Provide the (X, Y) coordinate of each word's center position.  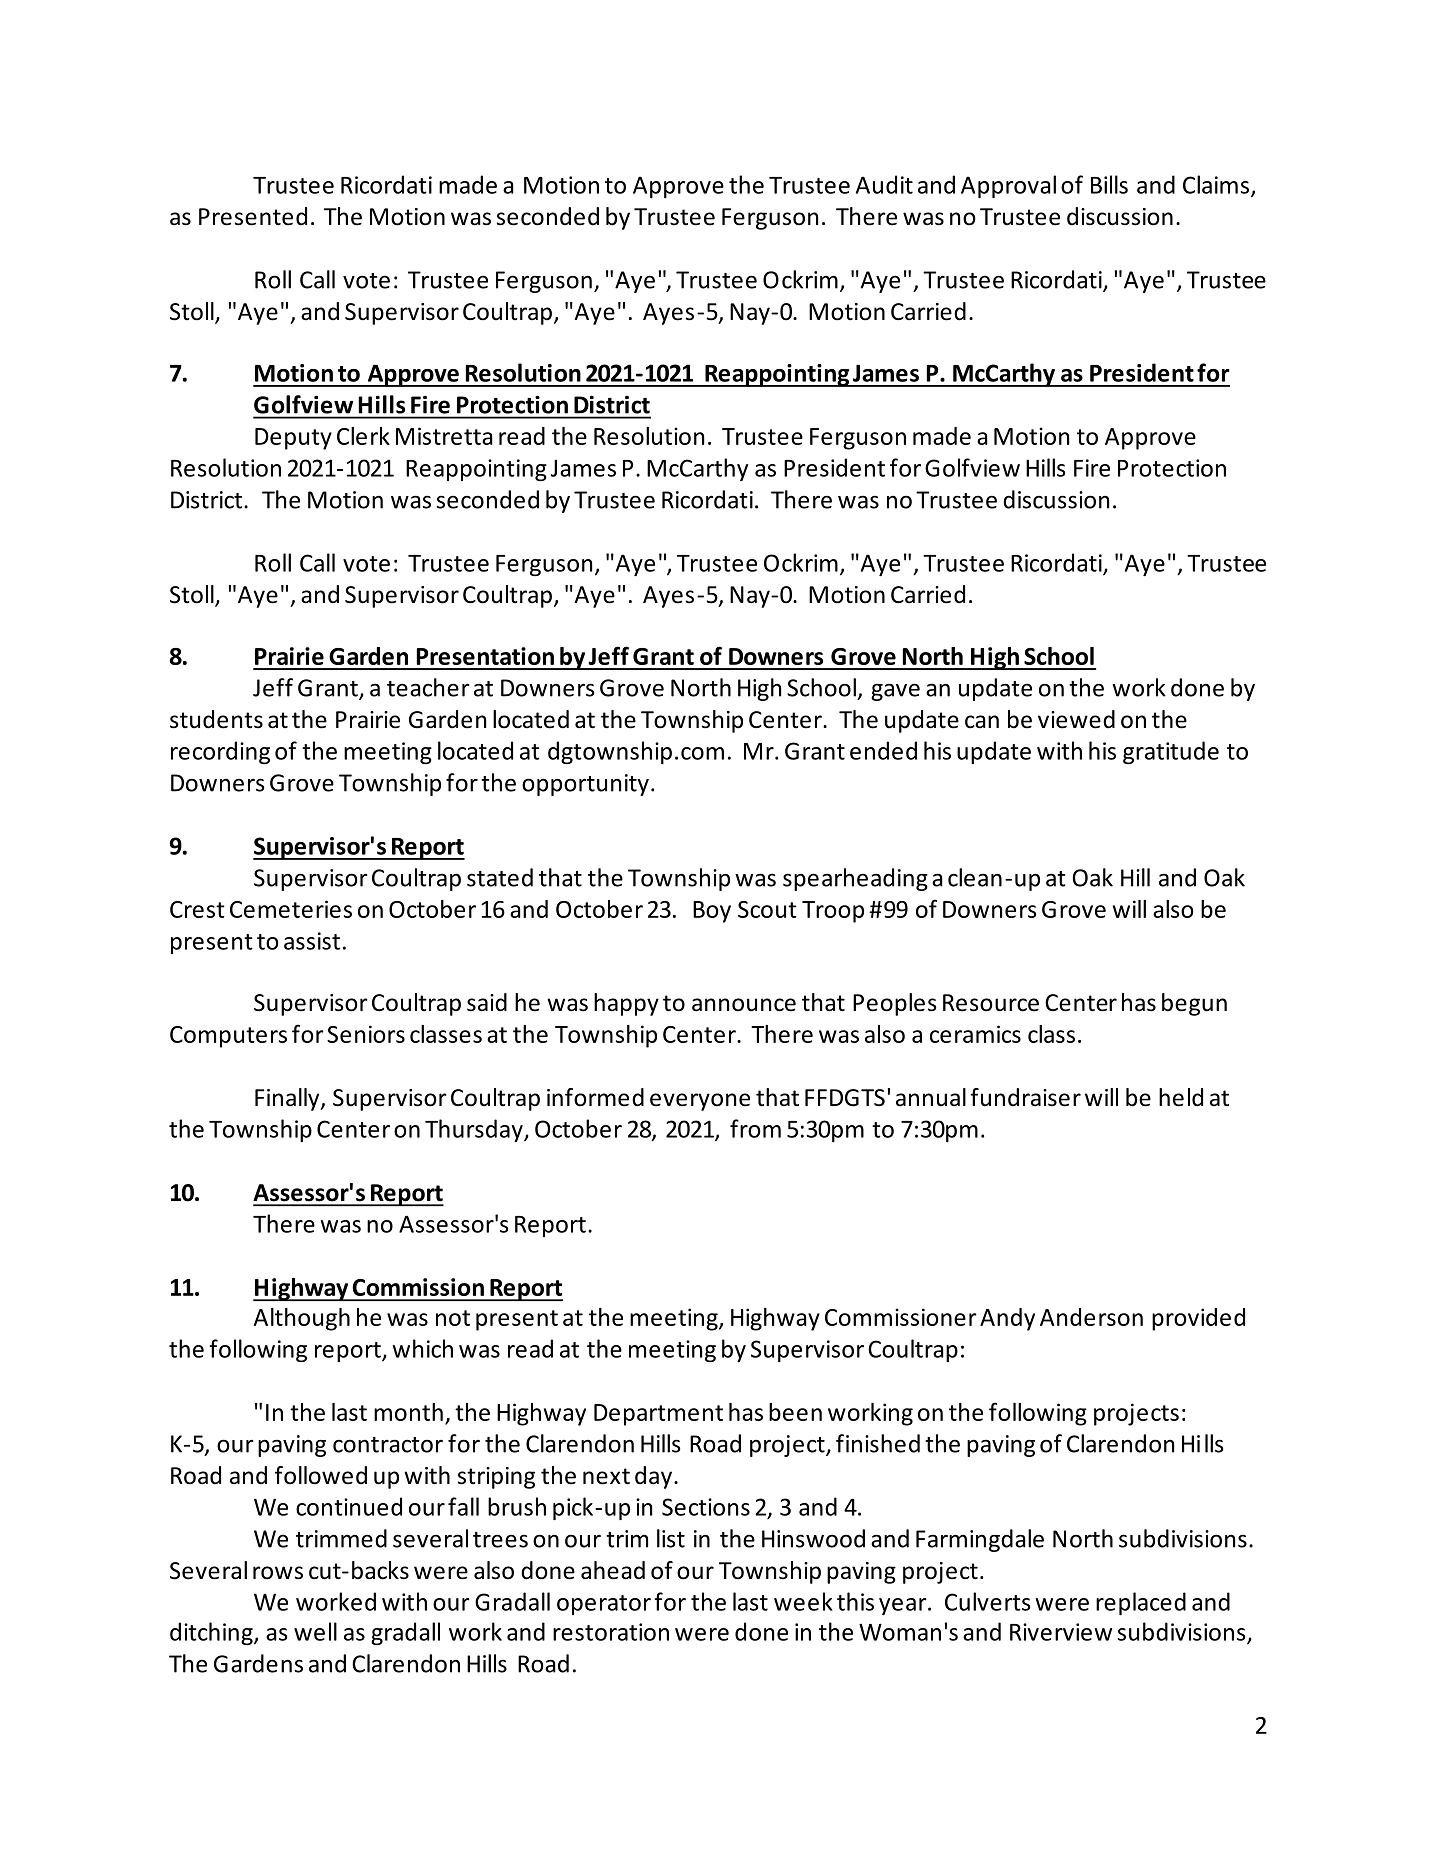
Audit (884, 184)
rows (278, 1573)
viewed (1076, 719)
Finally (288, 1099)
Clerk (363, 436)
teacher (428, 687)
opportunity (585, 785)
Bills (1109, 184)
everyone (700, 1102)
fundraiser (1025, 1097)
